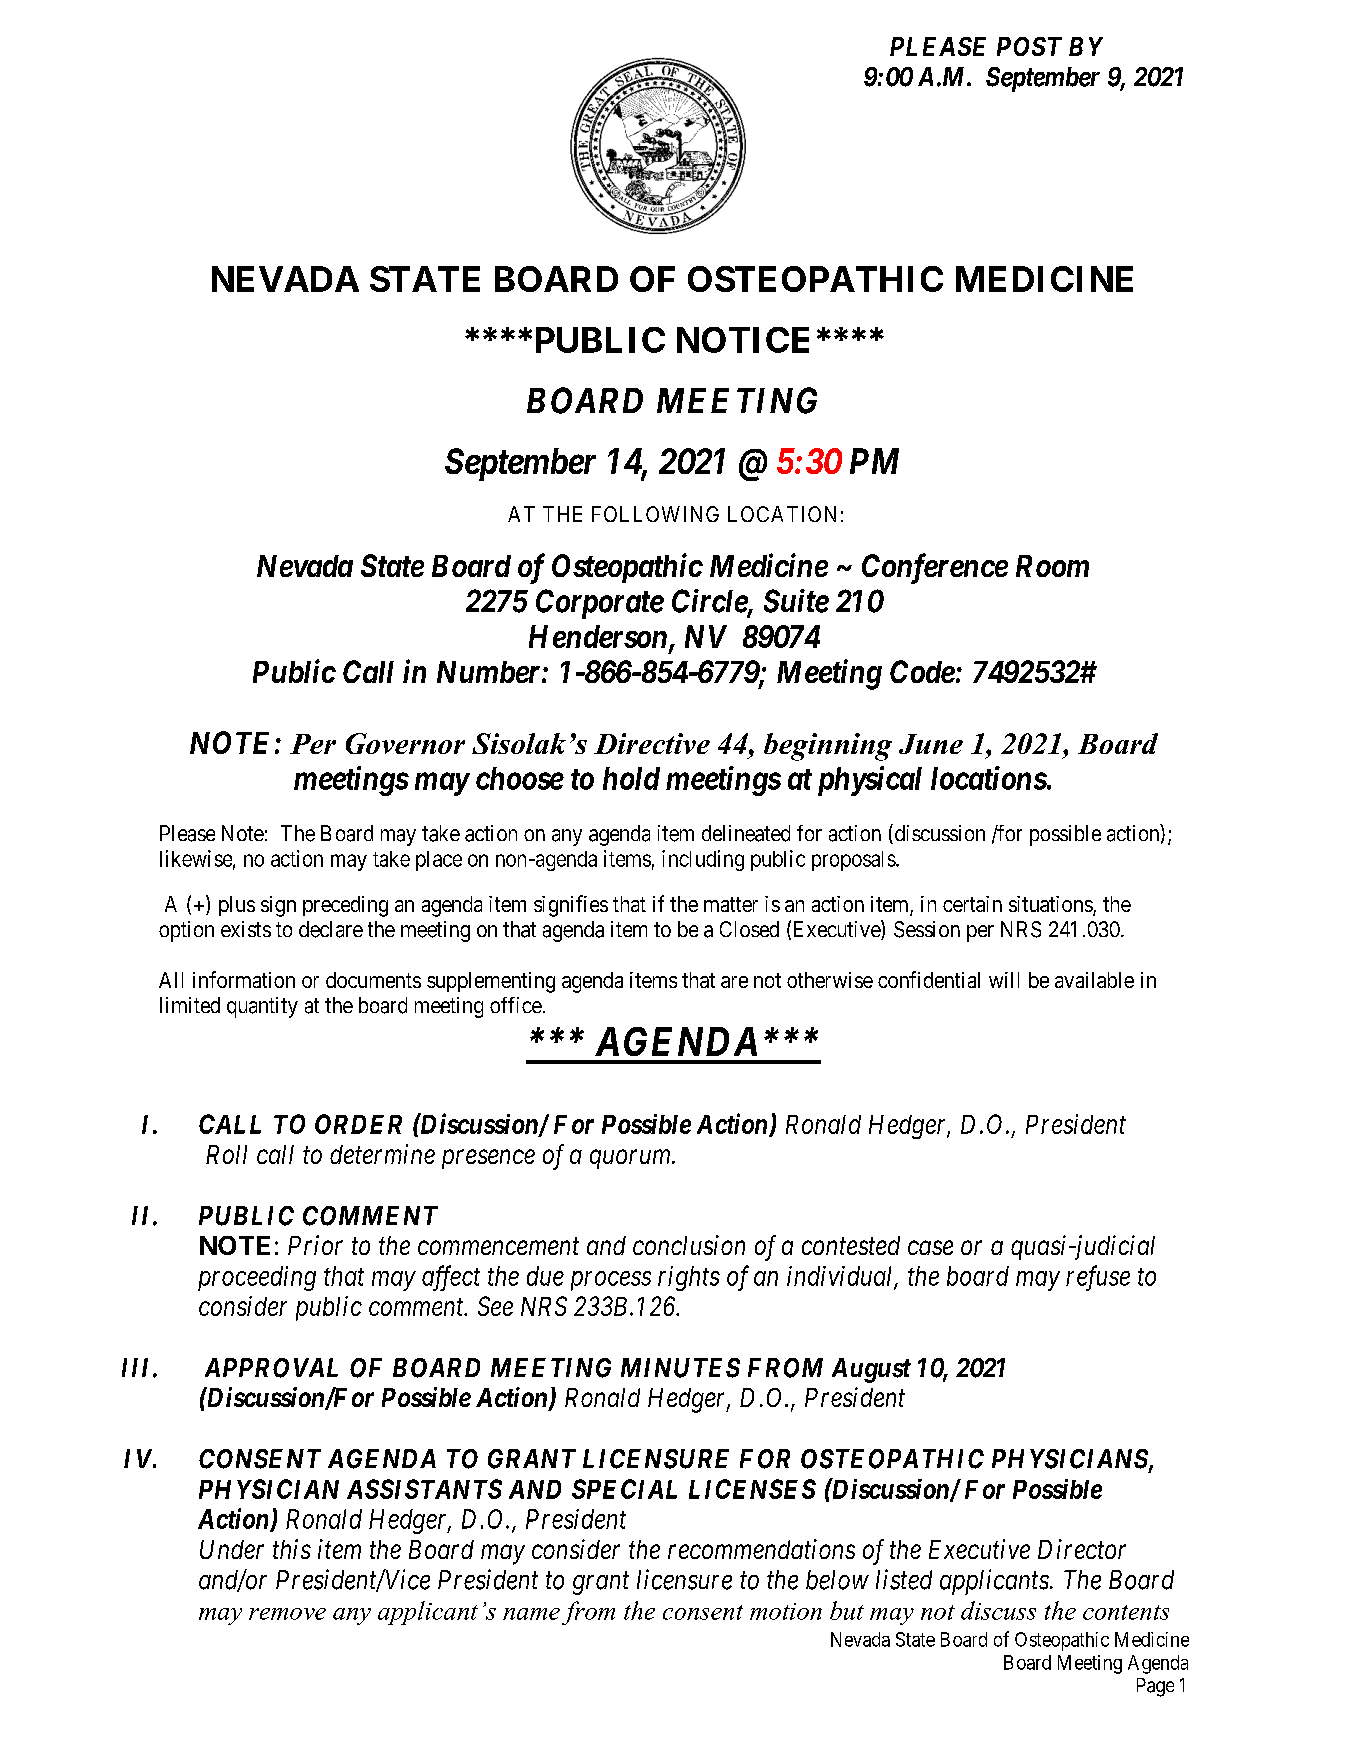 The width and height of the screenshot is (1347, 1743). What do you see at coordinates (315, 1245) in the screenshot?
I see `Prior` at bounding box center [315, 1245].
